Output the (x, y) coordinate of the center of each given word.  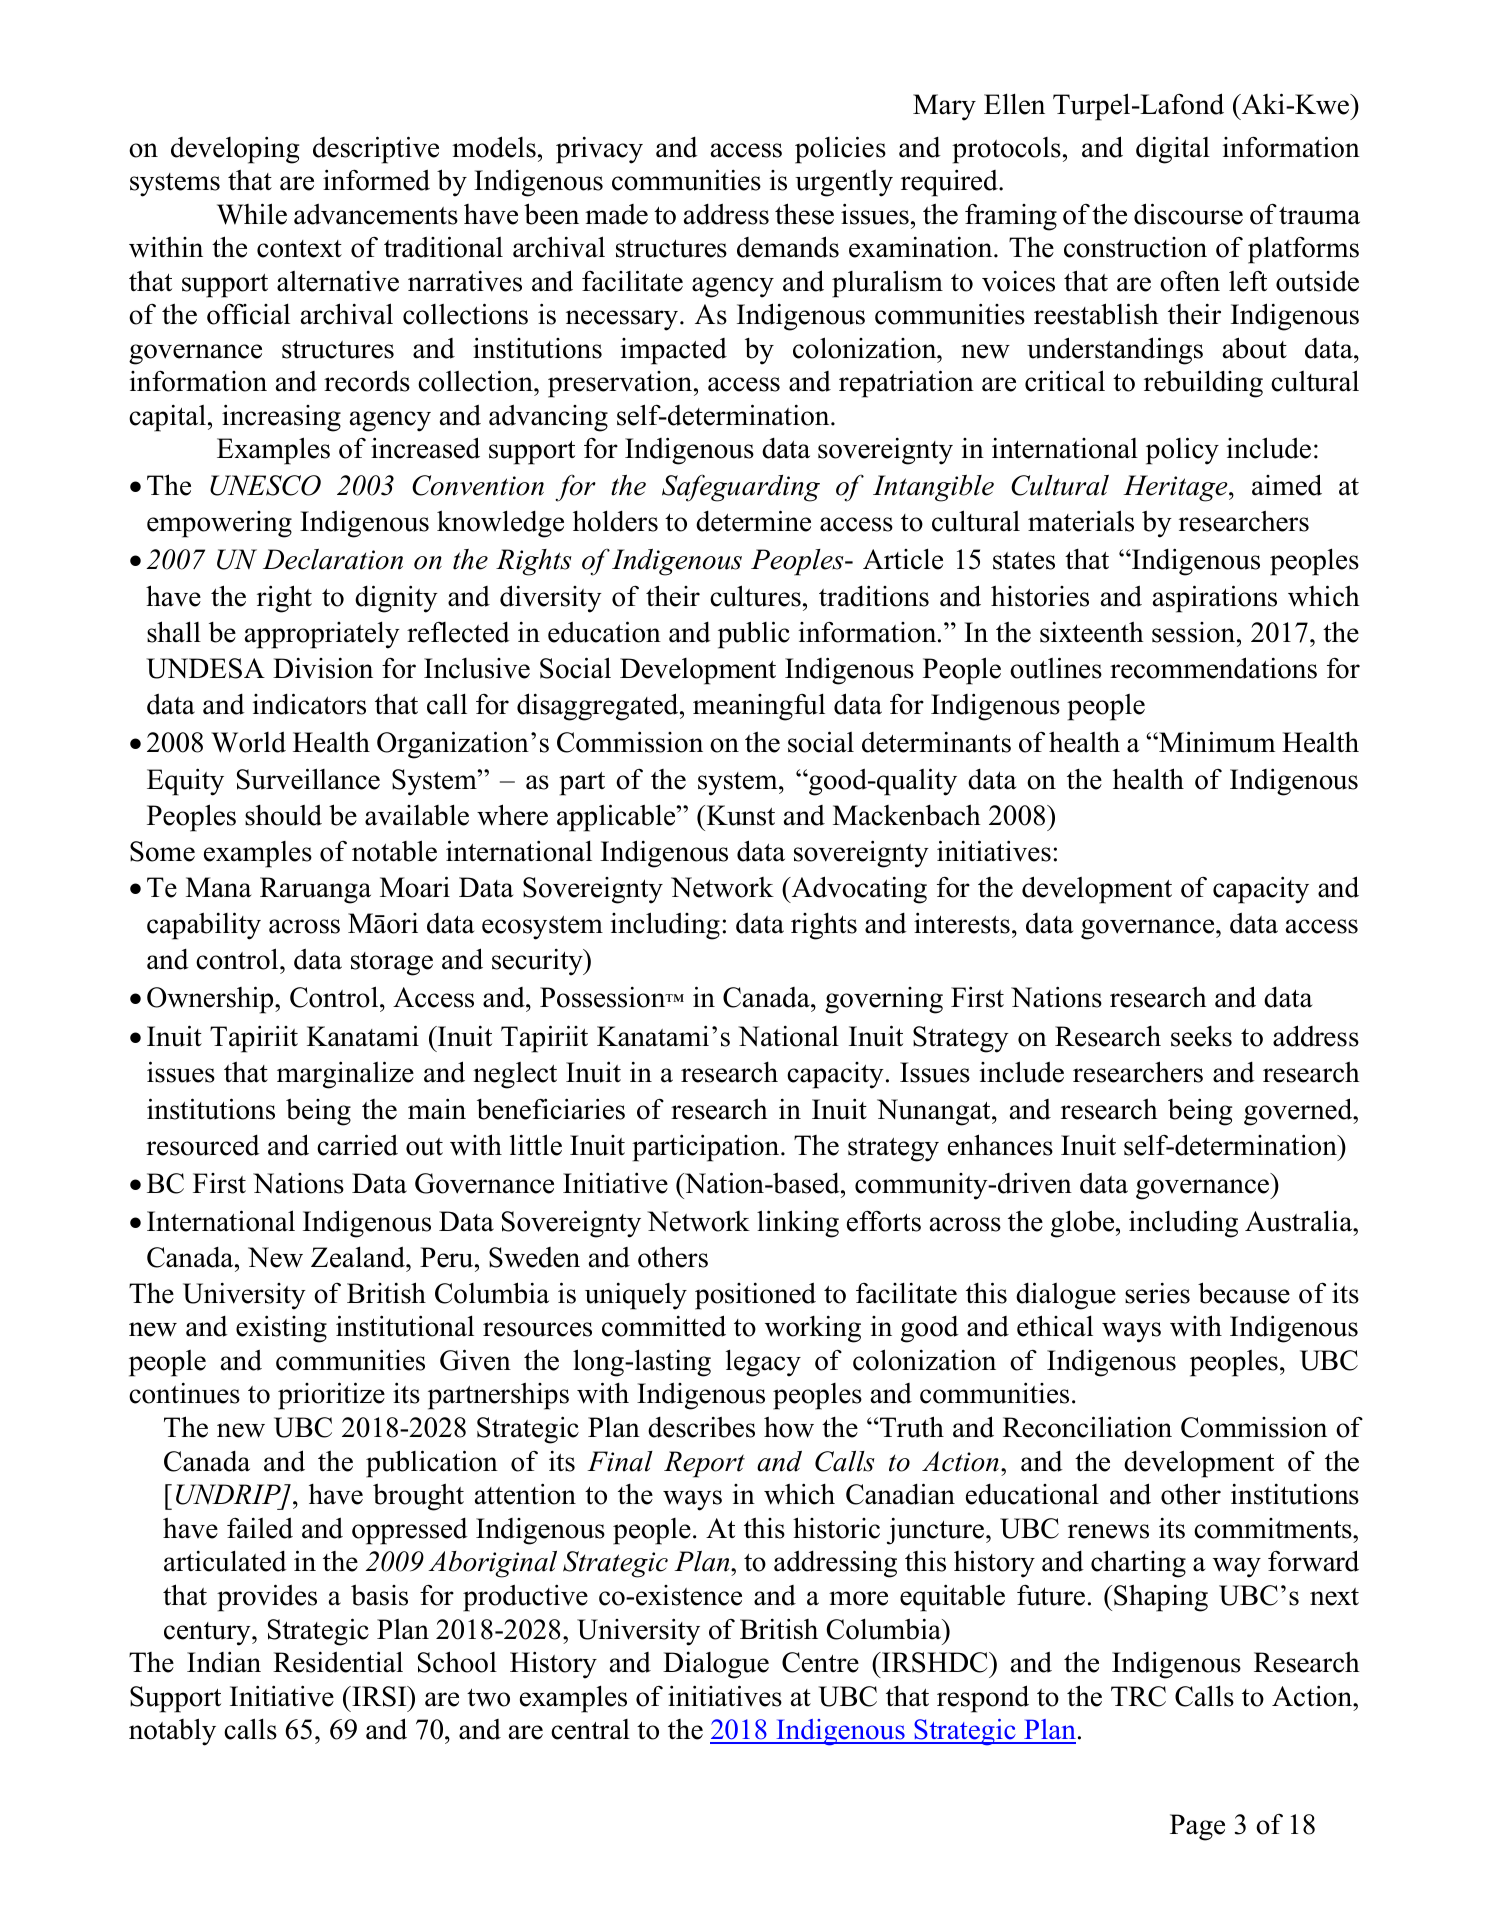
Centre (820, 1662)
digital (1173, 150)
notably (172, 1732)
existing (281, 1329)
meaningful (759, 707)
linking (798, 1224)
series (1157, 1293)
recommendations (1213, 668)
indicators (309, 704)
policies (840, 150)
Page (1197, 1827)
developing (235, 150)
